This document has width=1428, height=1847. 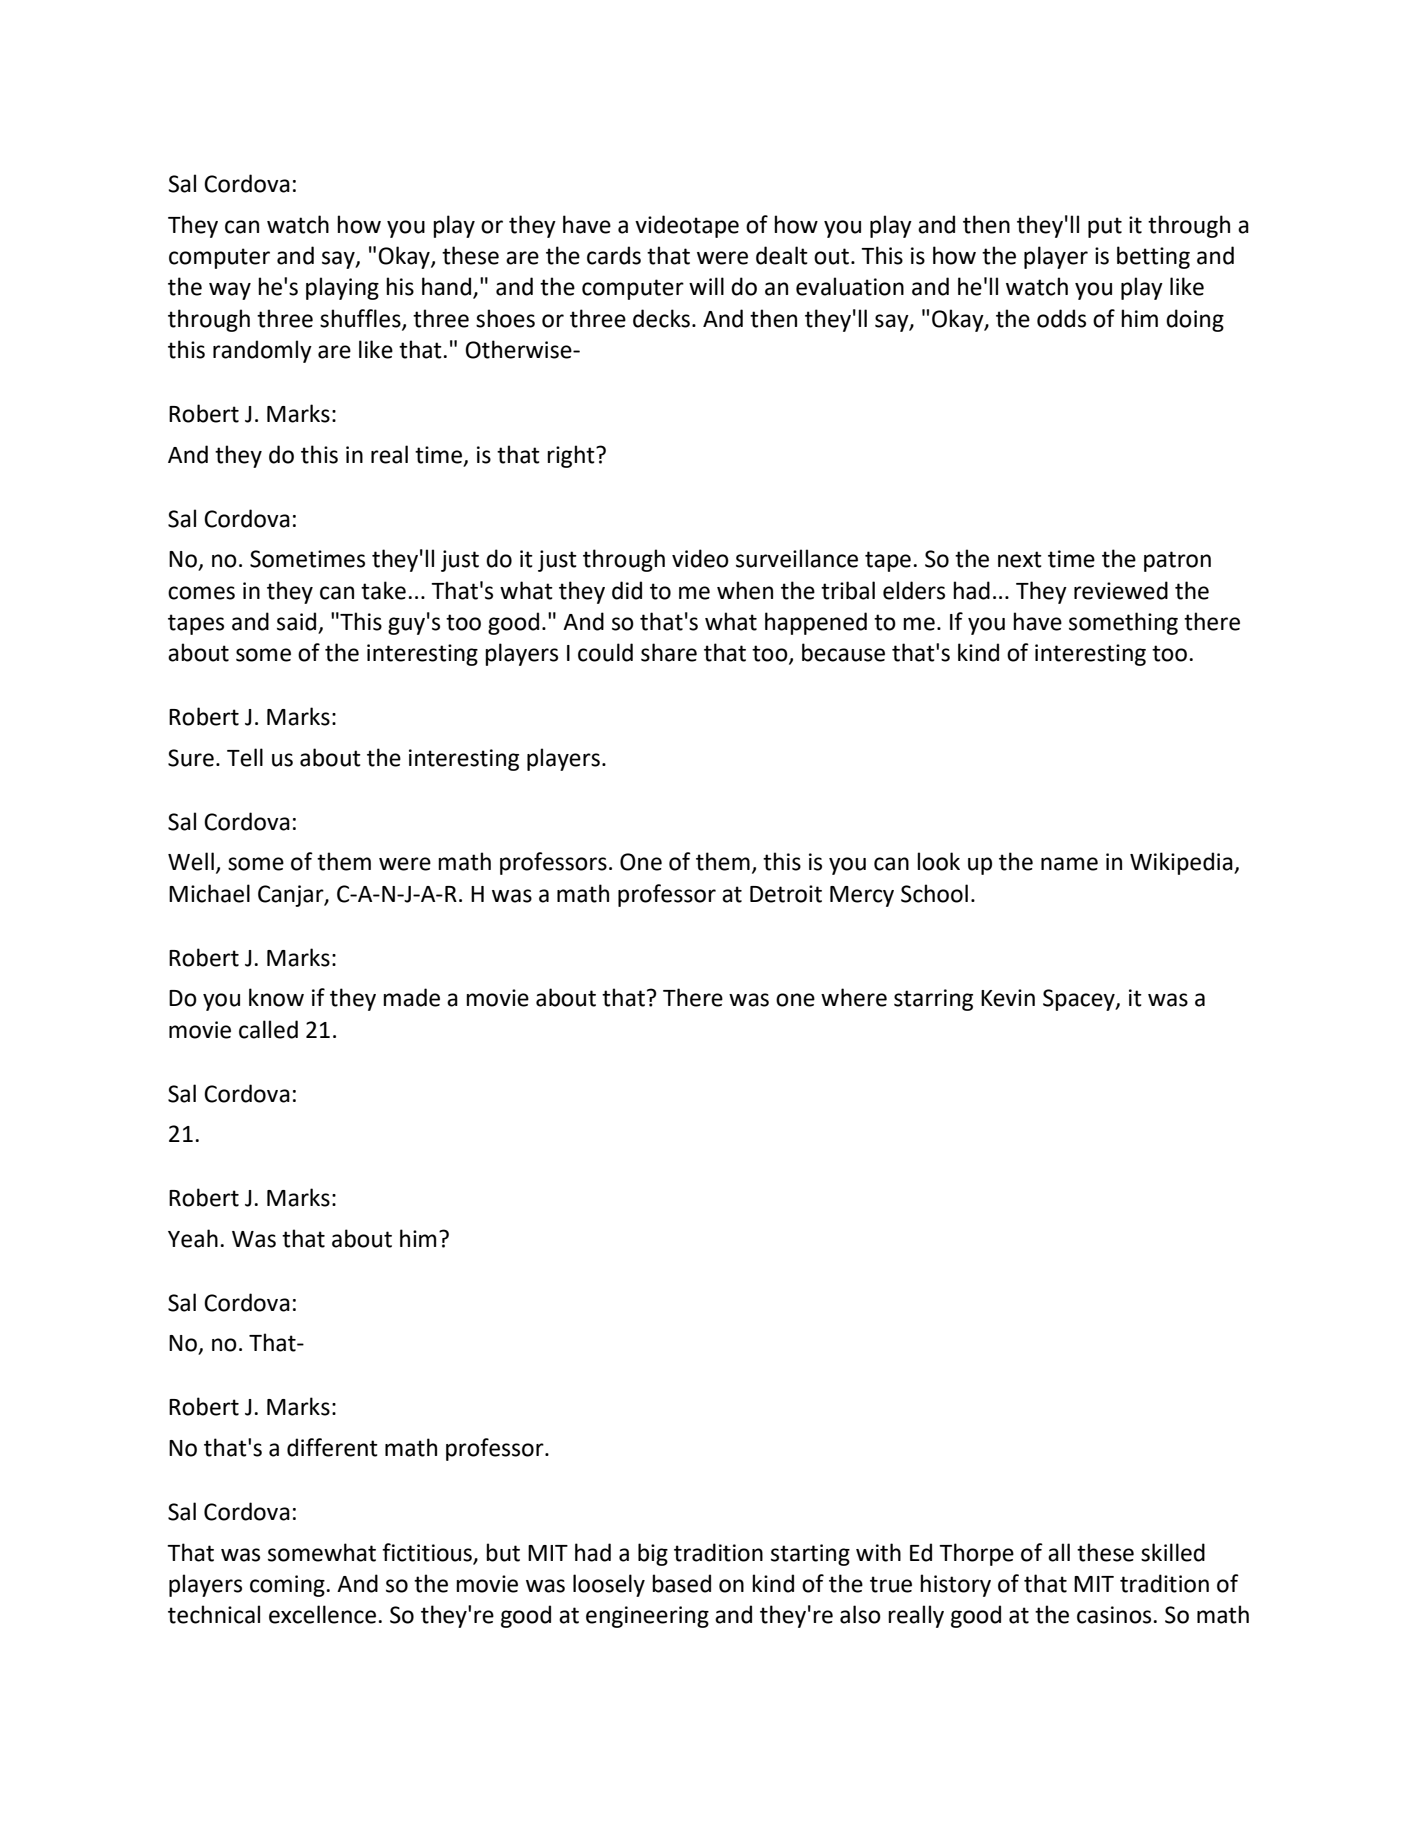 What do you see at coordinates (361, 319) in the document?
I see `shuffles` at bounding box center [361, 319].
